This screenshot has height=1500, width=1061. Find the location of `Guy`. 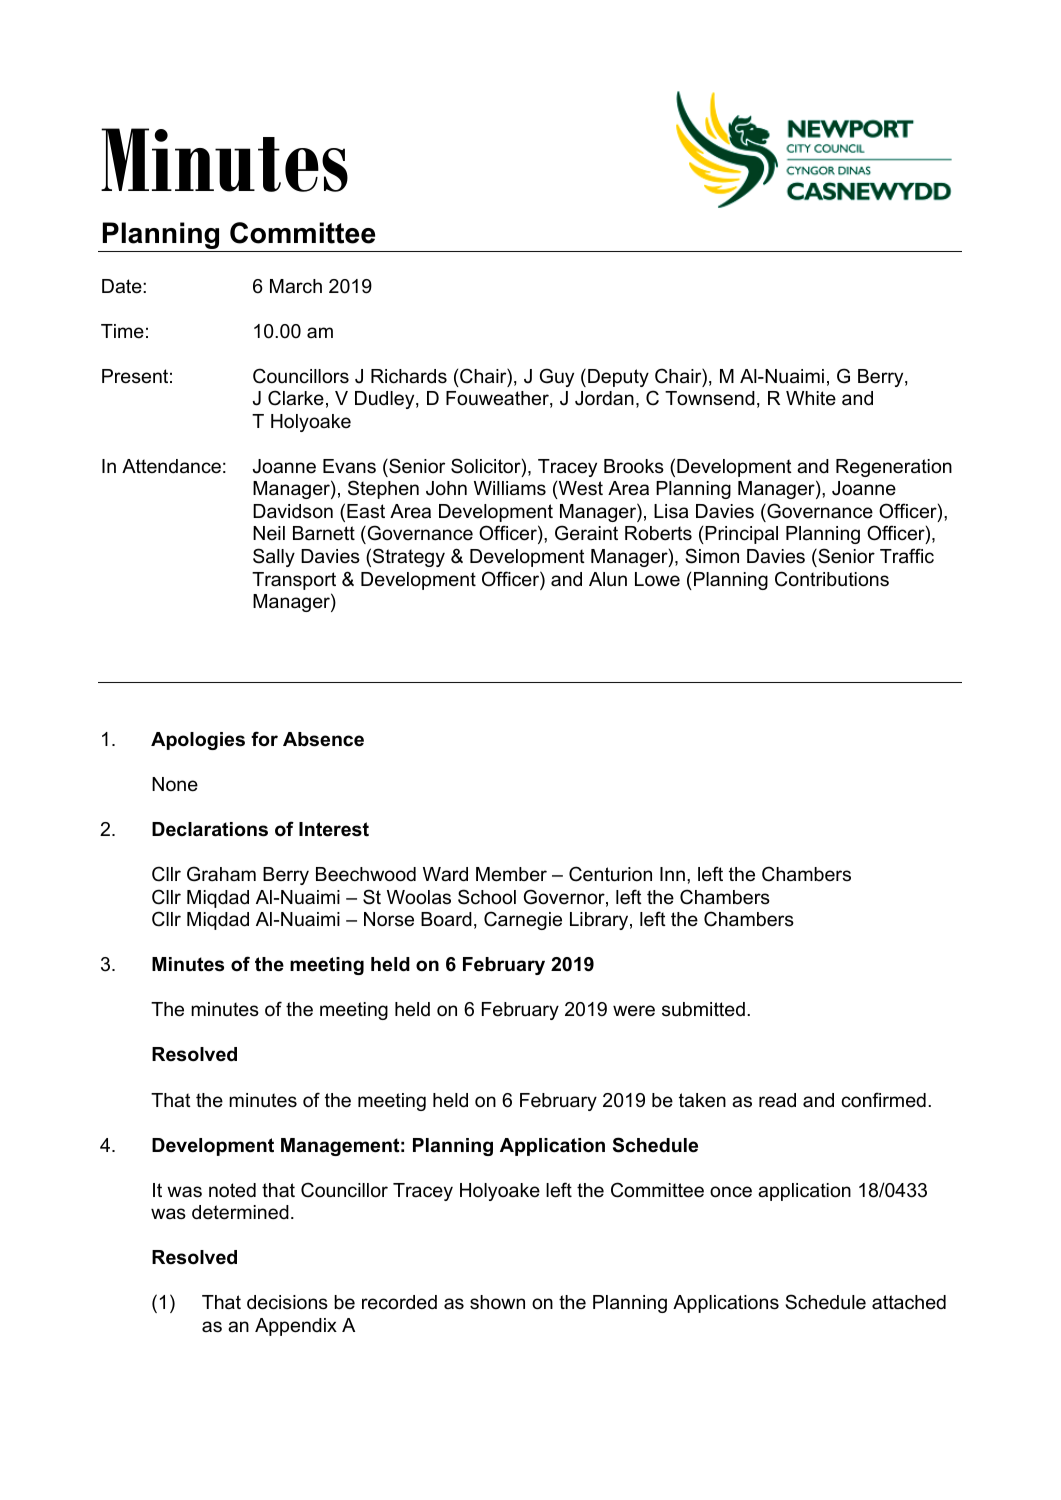

Guy is located at coordinates (557, 377).
